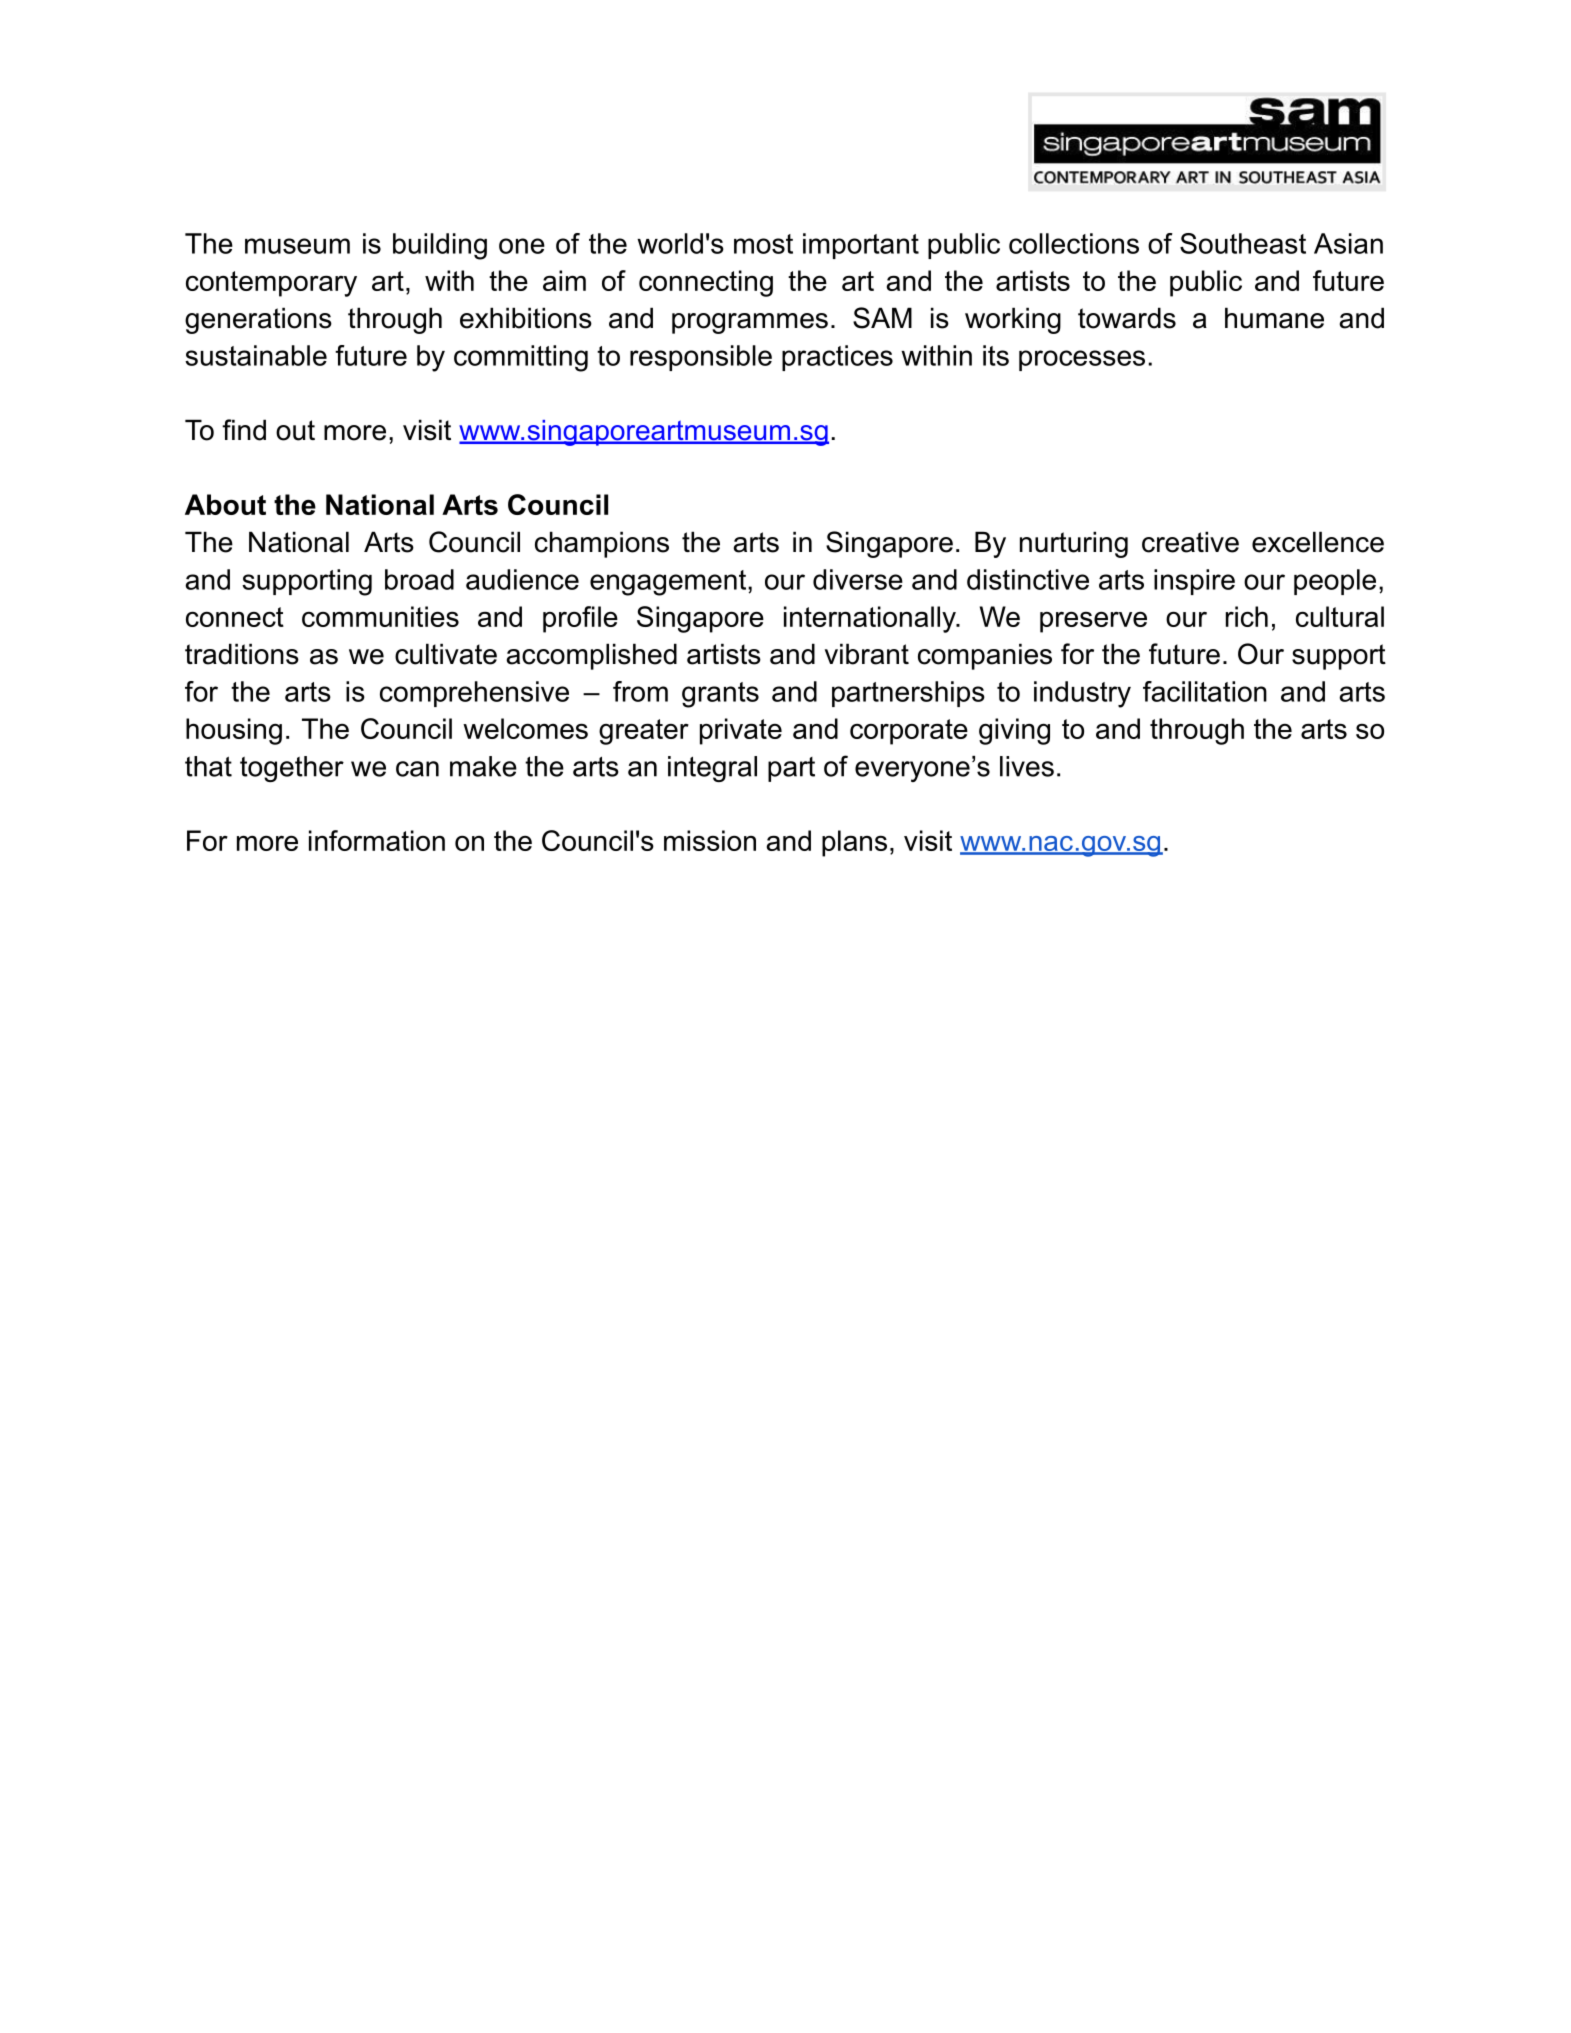 The image size is (1571, 2033). I want to click on information, so click(377, 840).
